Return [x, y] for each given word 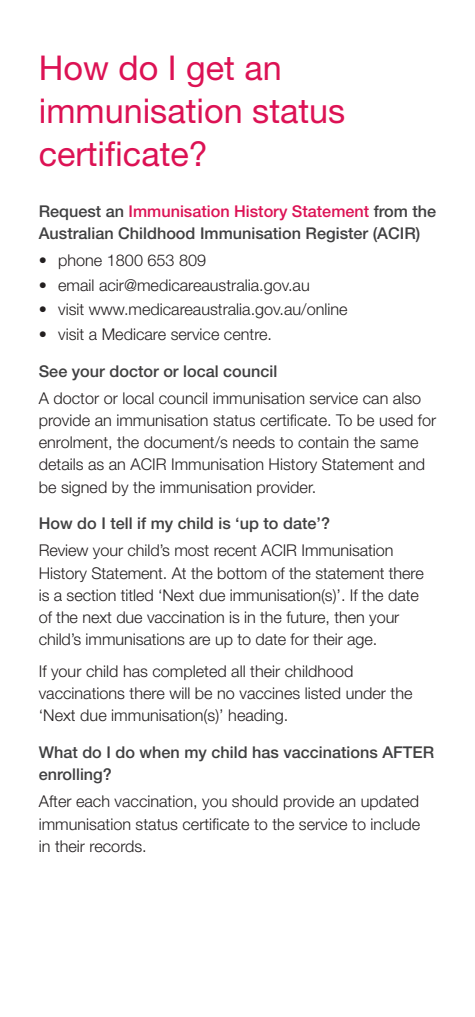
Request [70, 212]
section [91, 595]
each [93, 801]
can [375, 400]
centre [247, 335]
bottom [242, 573]
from [390, 211]
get [210, 72]
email [76, 285]
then [349, 617]
